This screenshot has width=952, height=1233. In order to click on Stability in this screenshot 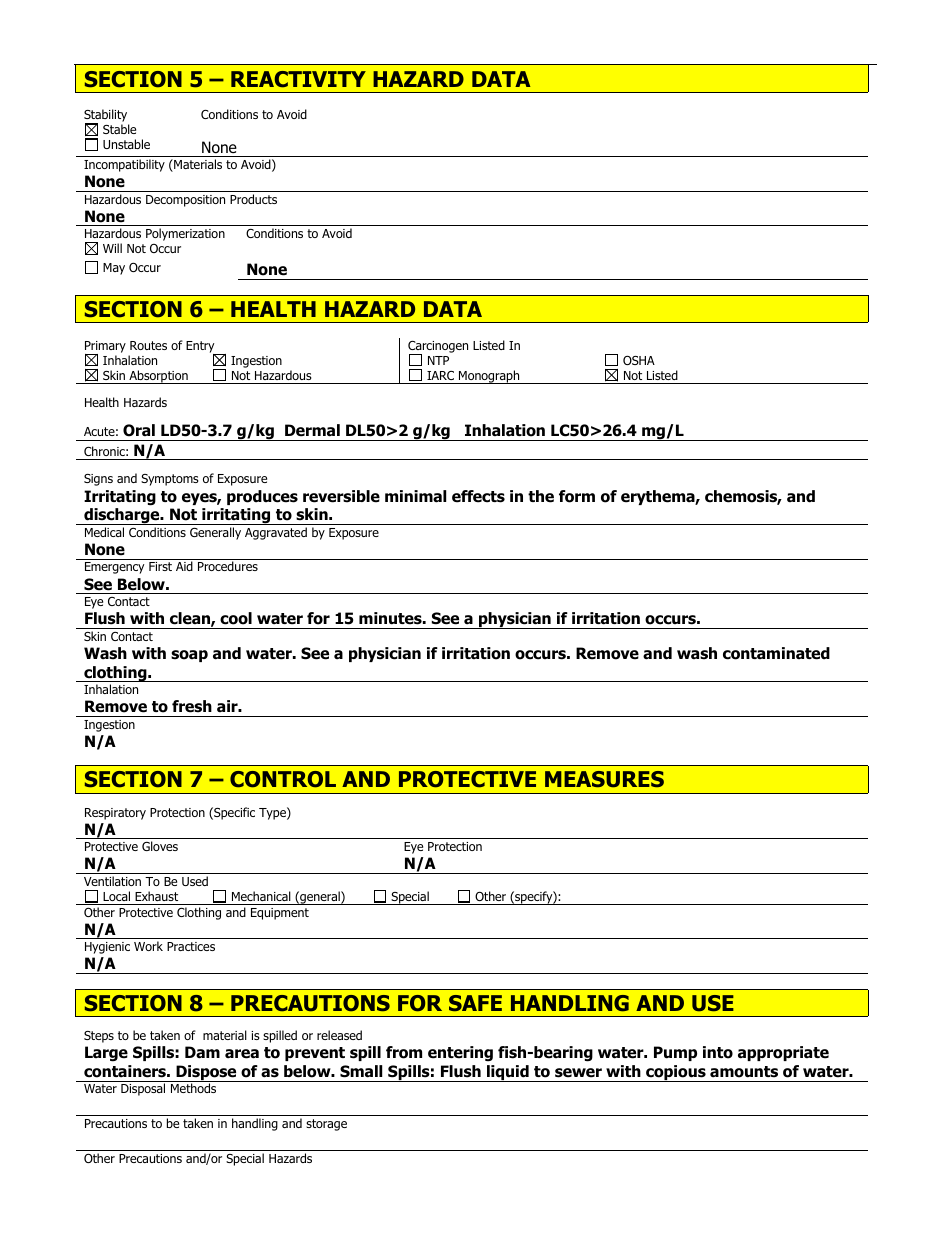, I will do `click(106, 117)`.
